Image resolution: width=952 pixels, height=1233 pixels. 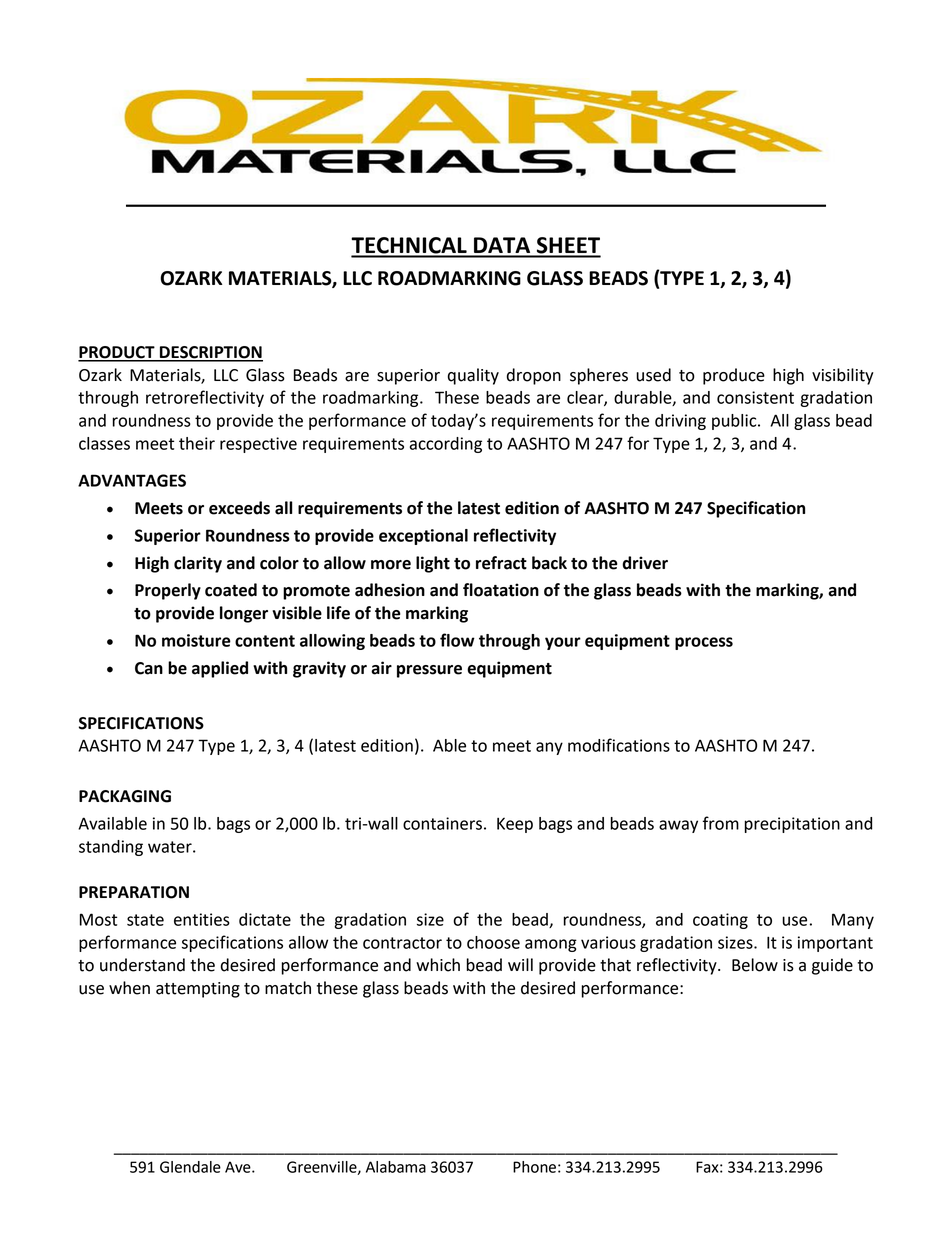 I want to click on produce, so click(x=734, y=376).
